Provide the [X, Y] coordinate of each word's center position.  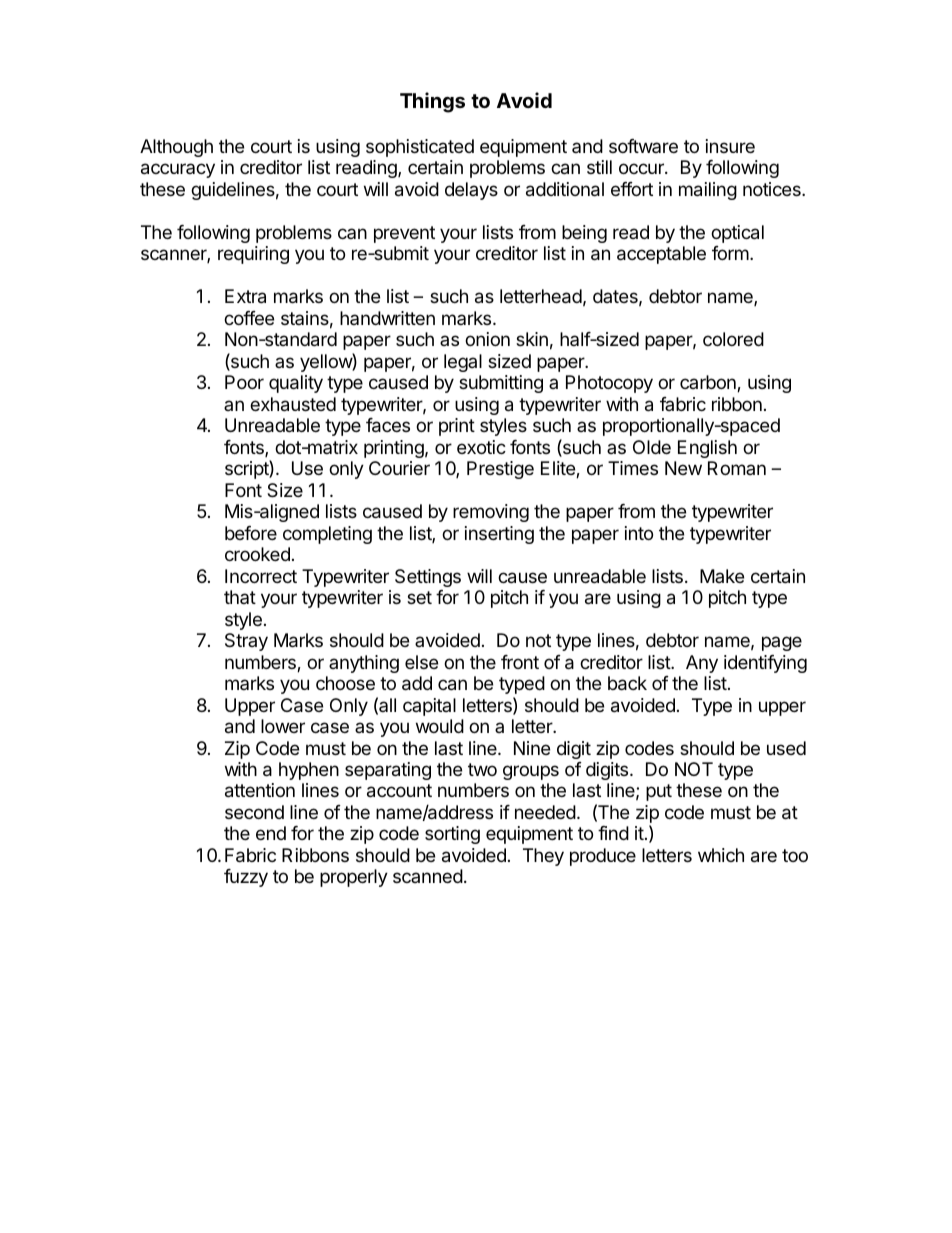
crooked [257, 554]
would [440, 726]
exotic [481, 447]
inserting [499, 535]
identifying [765, 664]
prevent [404, 234]
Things [432, 102]
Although [176, 148]
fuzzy [246, 878]
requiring [253, 255]
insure [730, 146]
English [707, 449]
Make [722, 576]
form [730, 253]
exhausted [293, 404]
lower [283, 726]
